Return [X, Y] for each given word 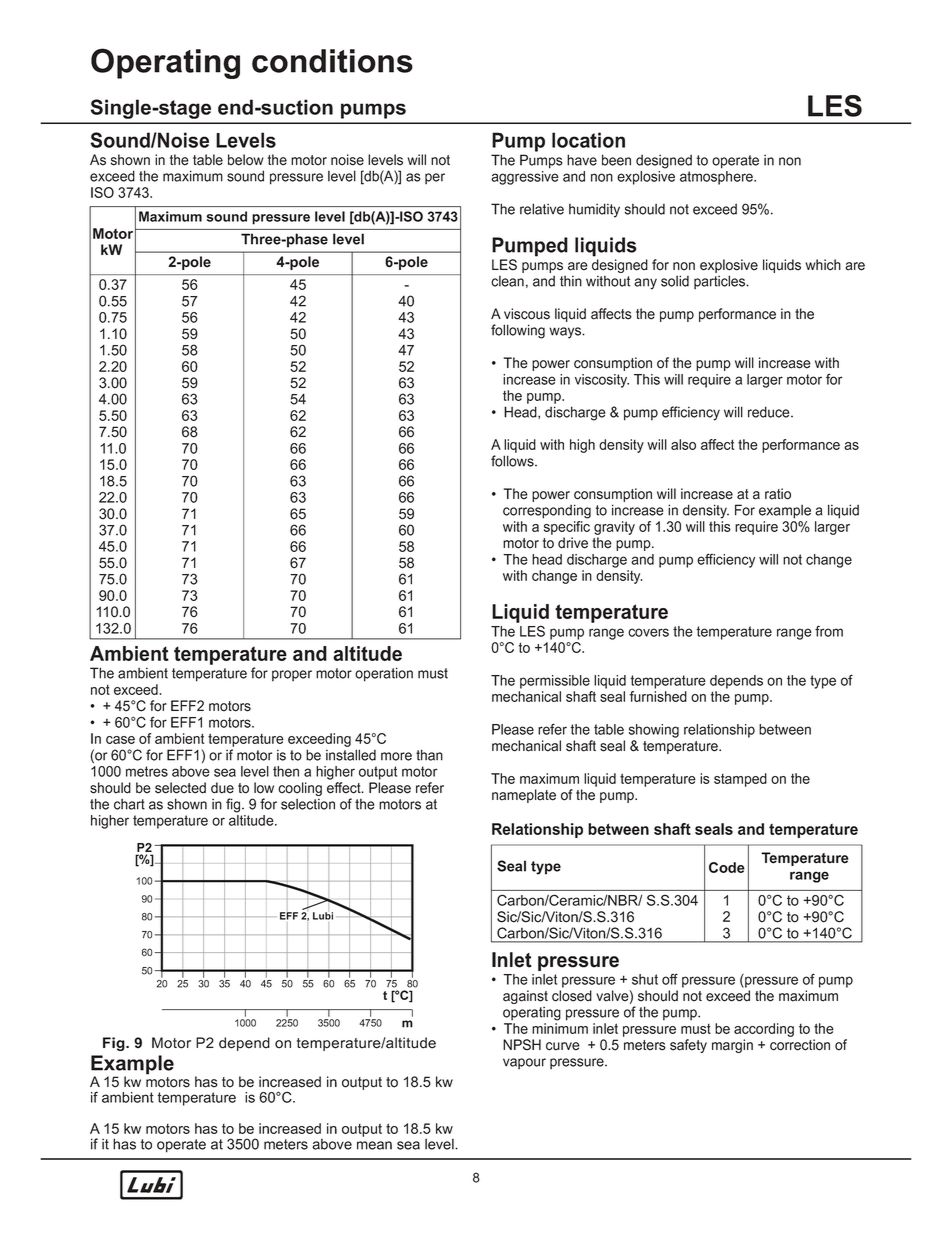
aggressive [525, 178]
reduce [770, 412]
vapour [524, 1063]
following [518, 331]
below [246, 160]
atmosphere [717, 178]
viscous [527, 314]
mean [374, 1145]
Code [727, 867]
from [829, 631]
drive [573, 543]
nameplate [524, 796]
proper [292, 675]
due [222, 788]
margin [732, 1046]
